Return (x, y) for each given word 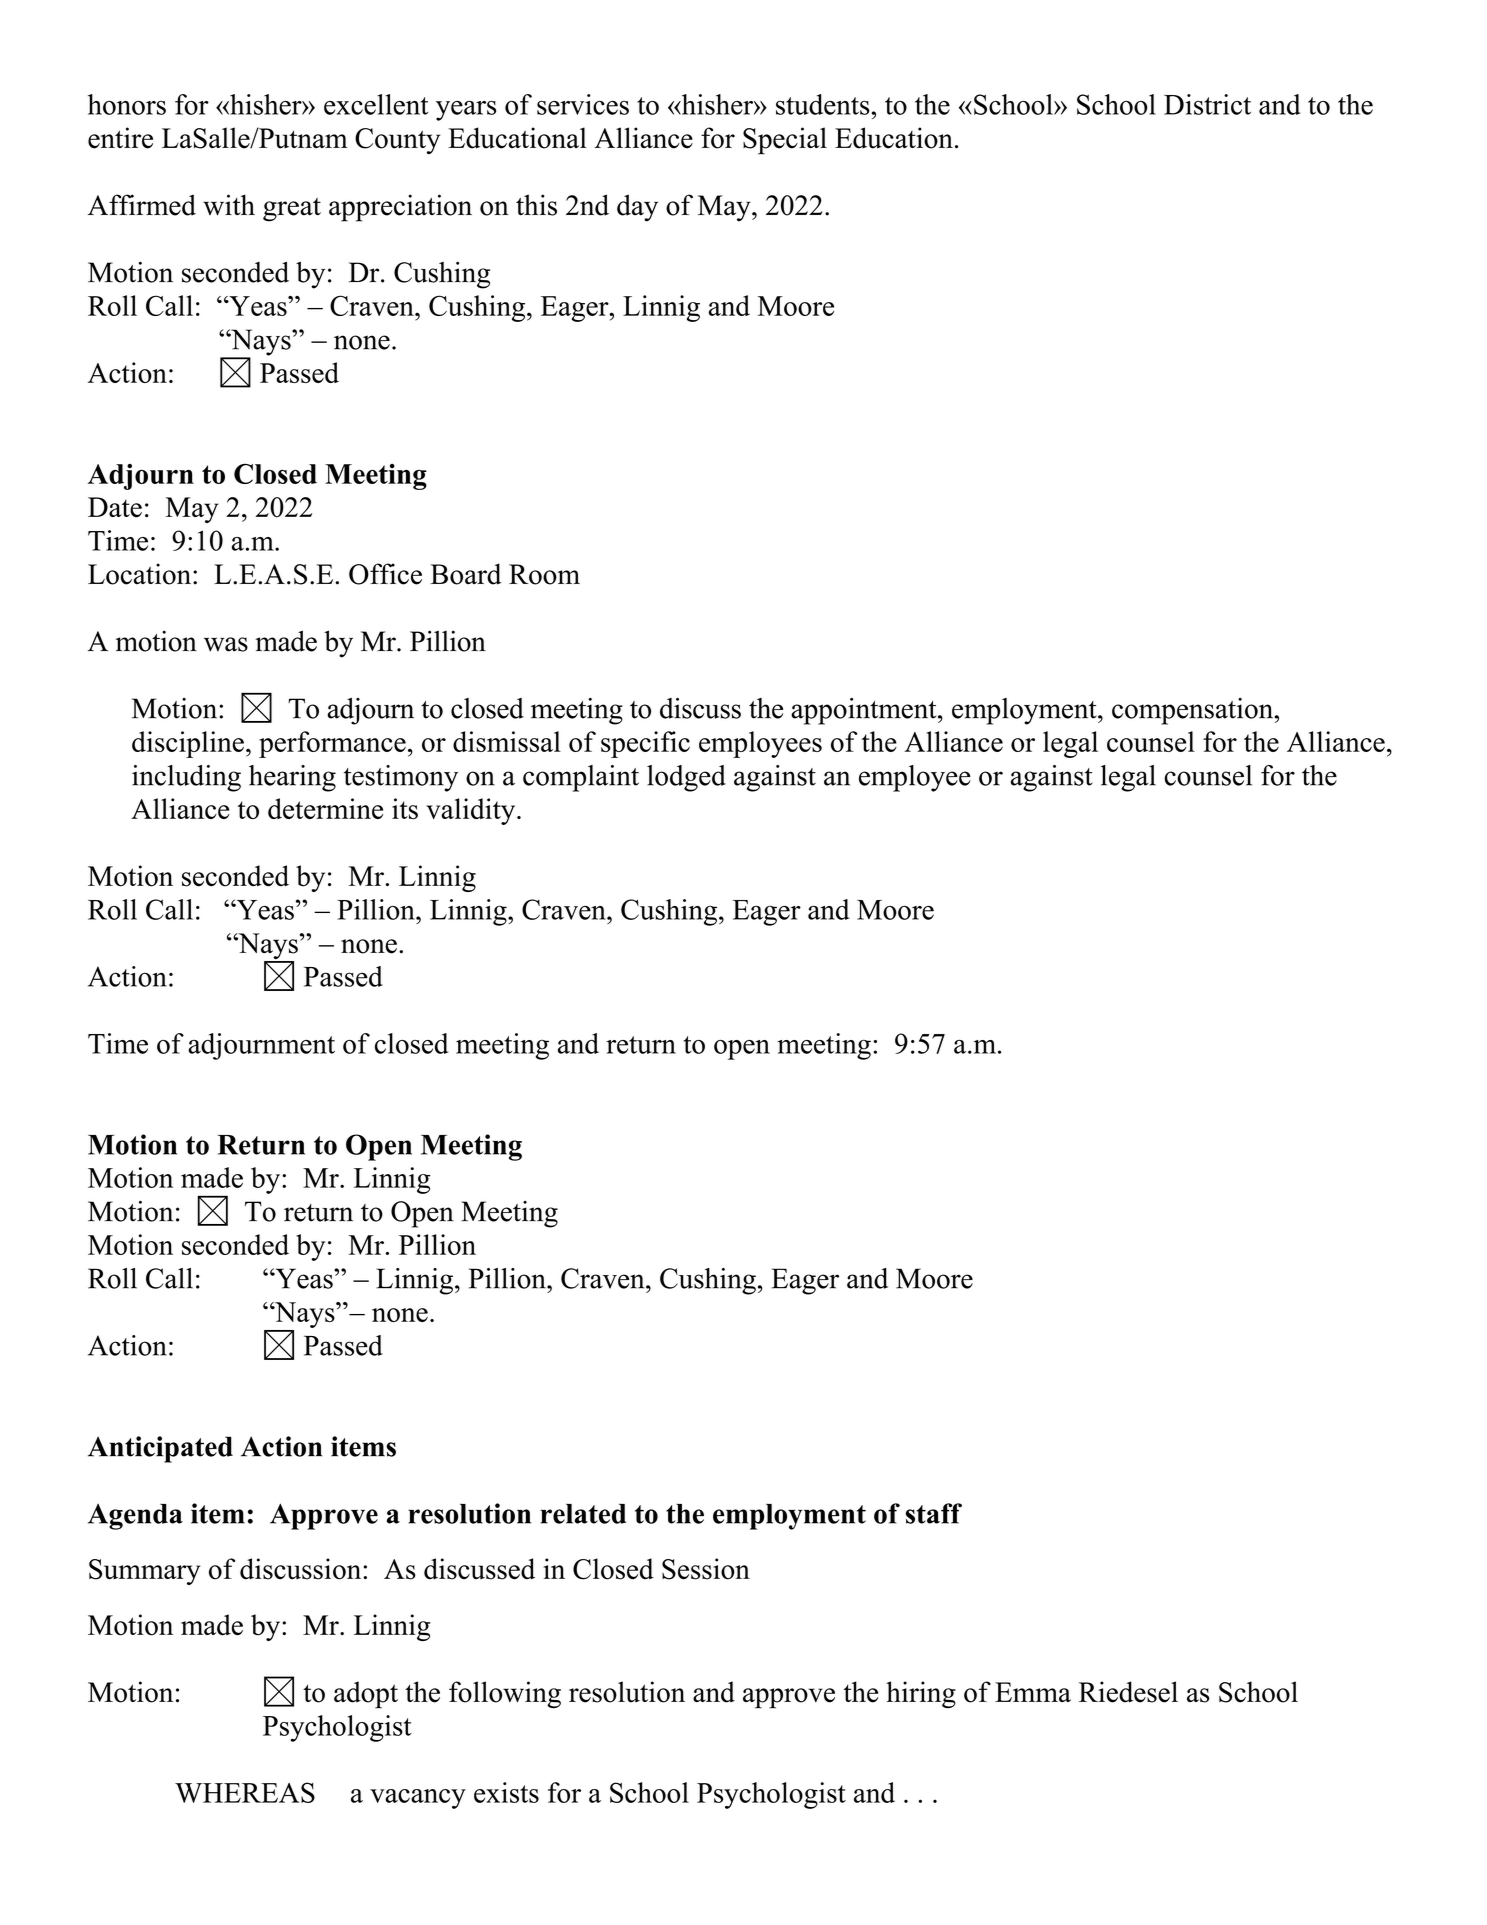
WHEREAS (245, 1792)
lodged (686, 778)
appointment (865, 711)
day (637, 208)
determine (325, 808)
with (229, 205)
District (1207, 104)
